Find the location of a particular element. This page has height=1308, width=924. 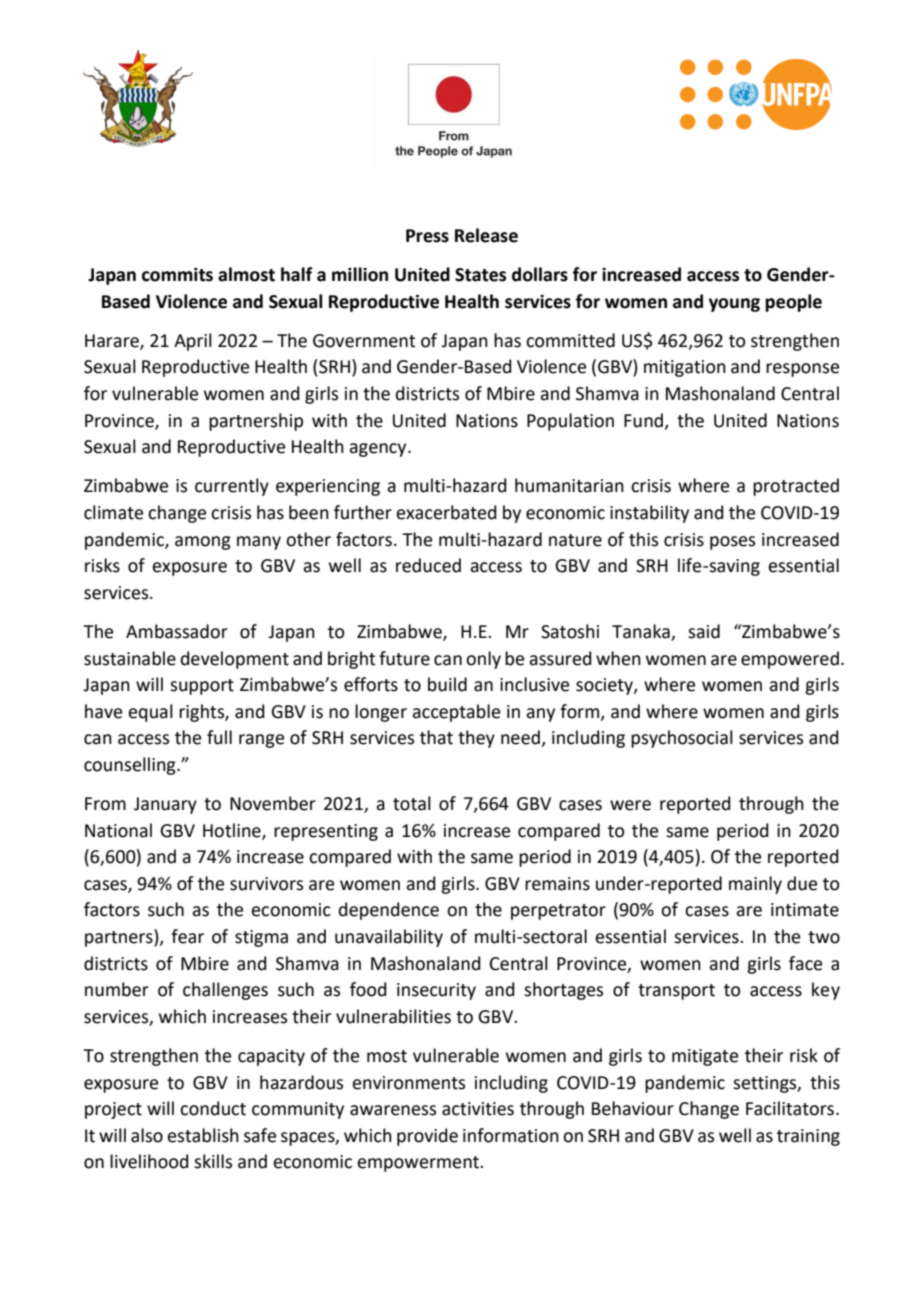

commits is located at coordinates (177, 274).
